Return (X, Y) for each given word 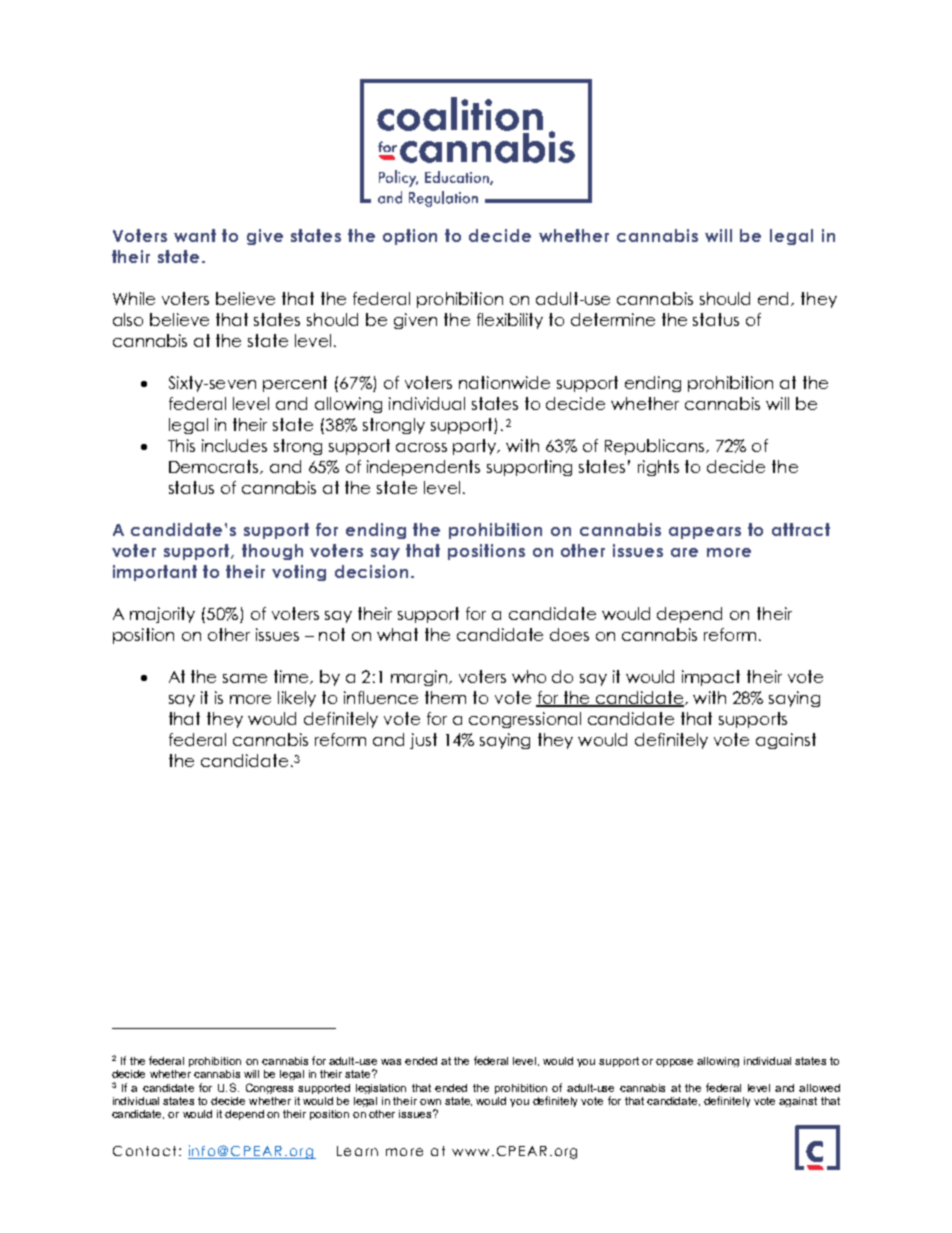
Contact (144, 1151)
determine (613, 319)
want (195, 235)
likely (297, 699)
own (430, 1102)
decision (371, 571)
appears (705, 533)
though (272, 552)
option (410, 237)
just (423, 741)
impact (711, 678)
